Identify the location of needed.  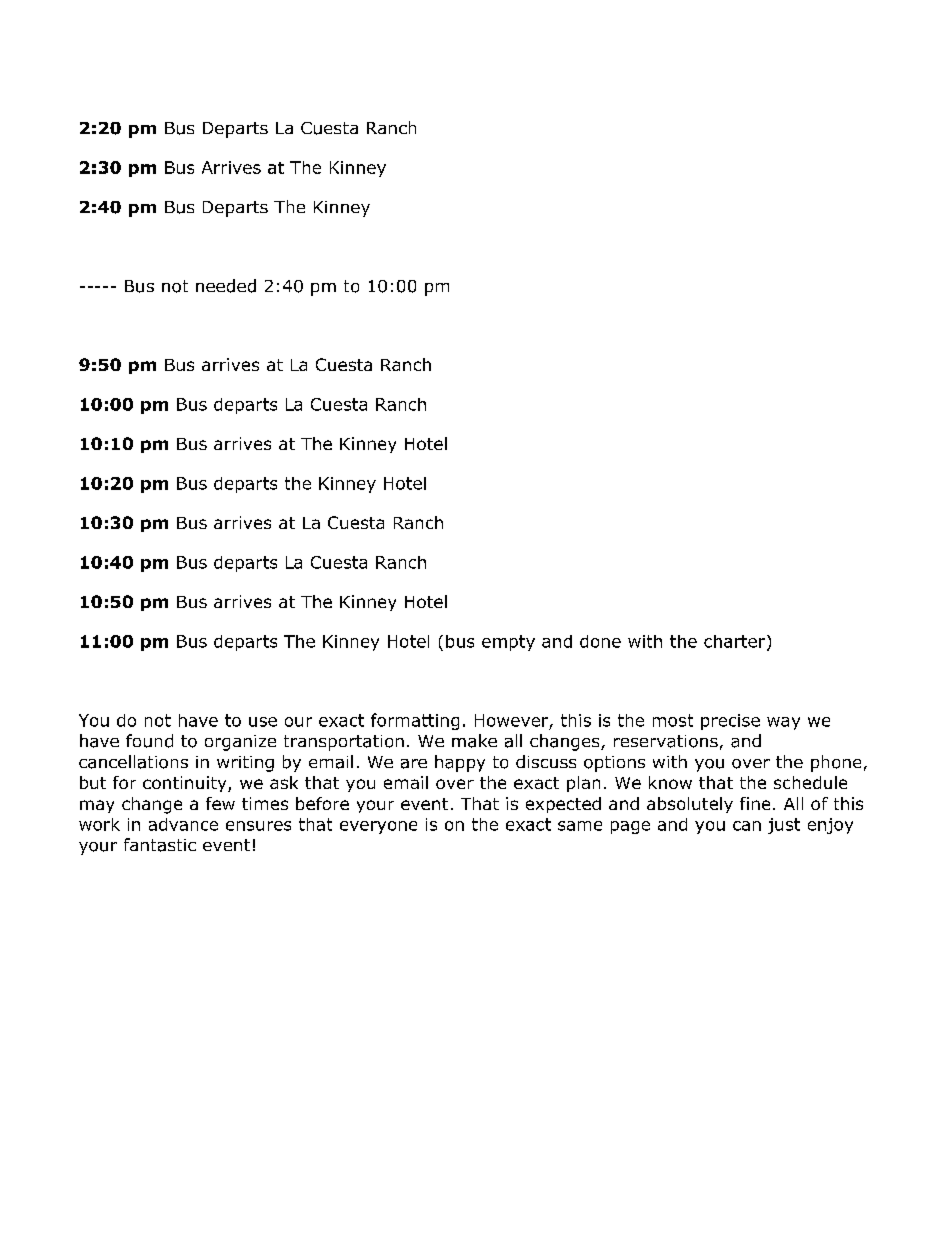
(226, 286).
